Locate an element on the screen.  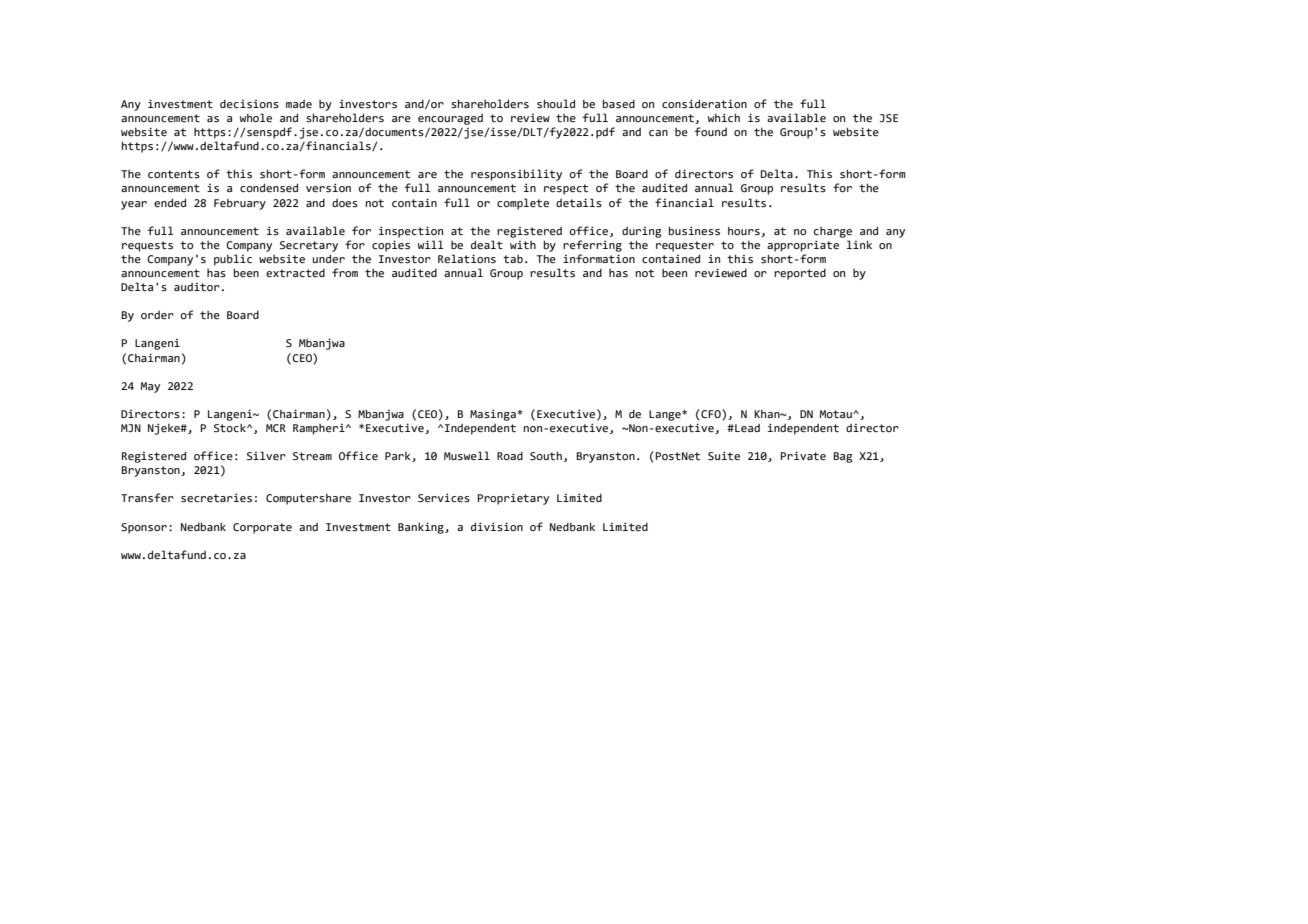
appropriate is located at coordinates (803, 246).
